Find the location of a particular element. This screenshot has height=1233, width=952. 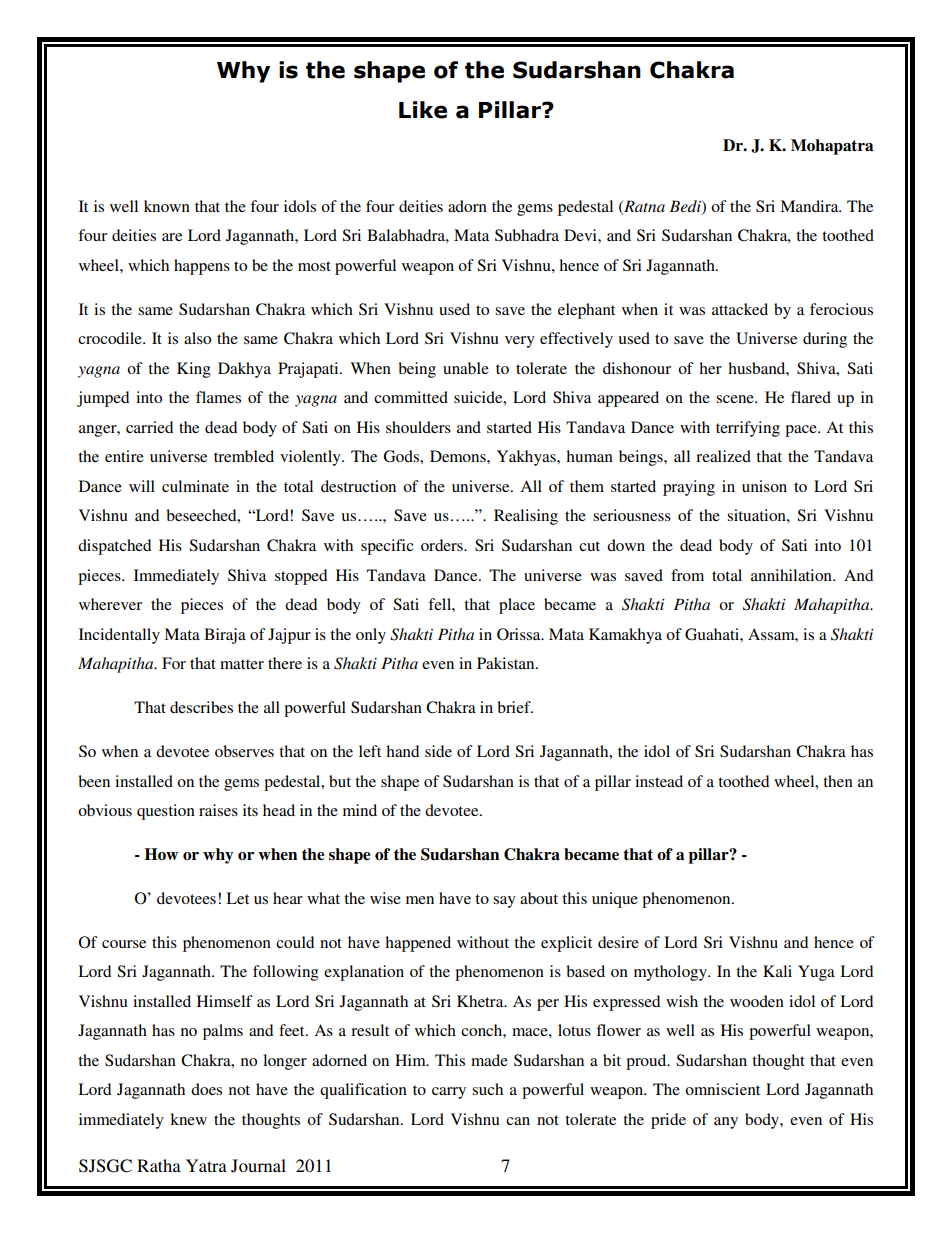

side is located at coordinates (438, 751).
